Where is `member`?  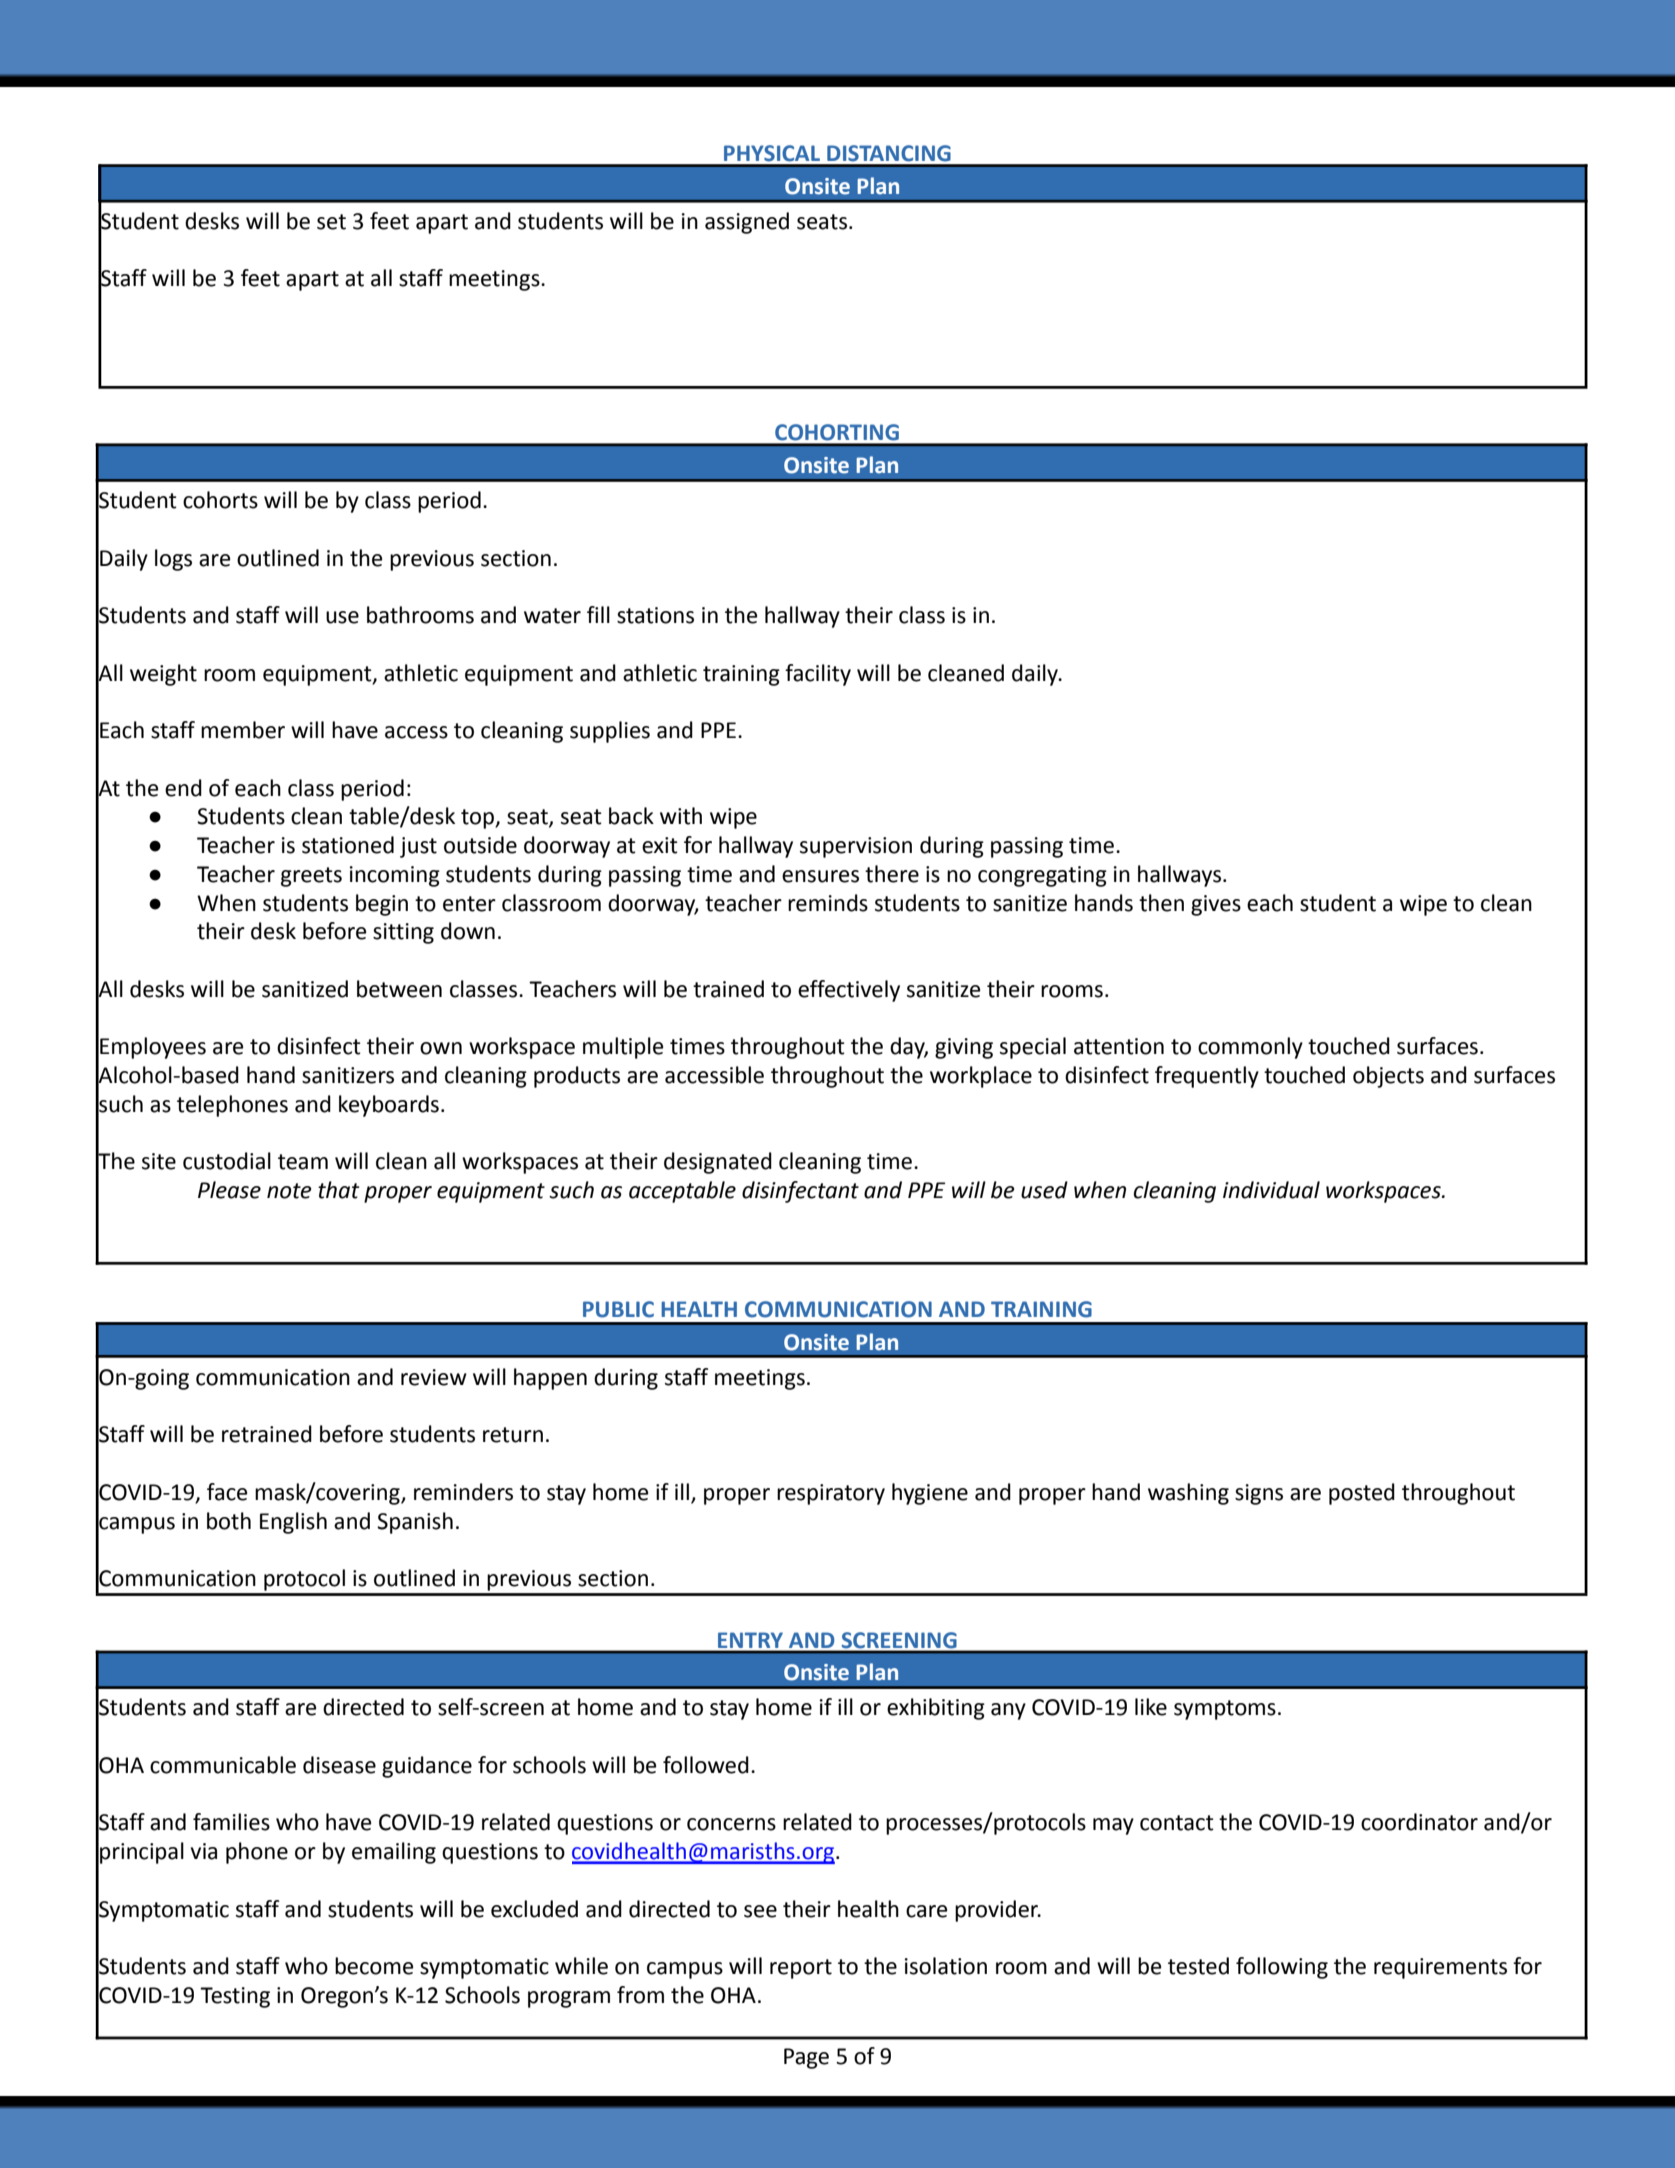 member is located at coordinates (243, 730).
